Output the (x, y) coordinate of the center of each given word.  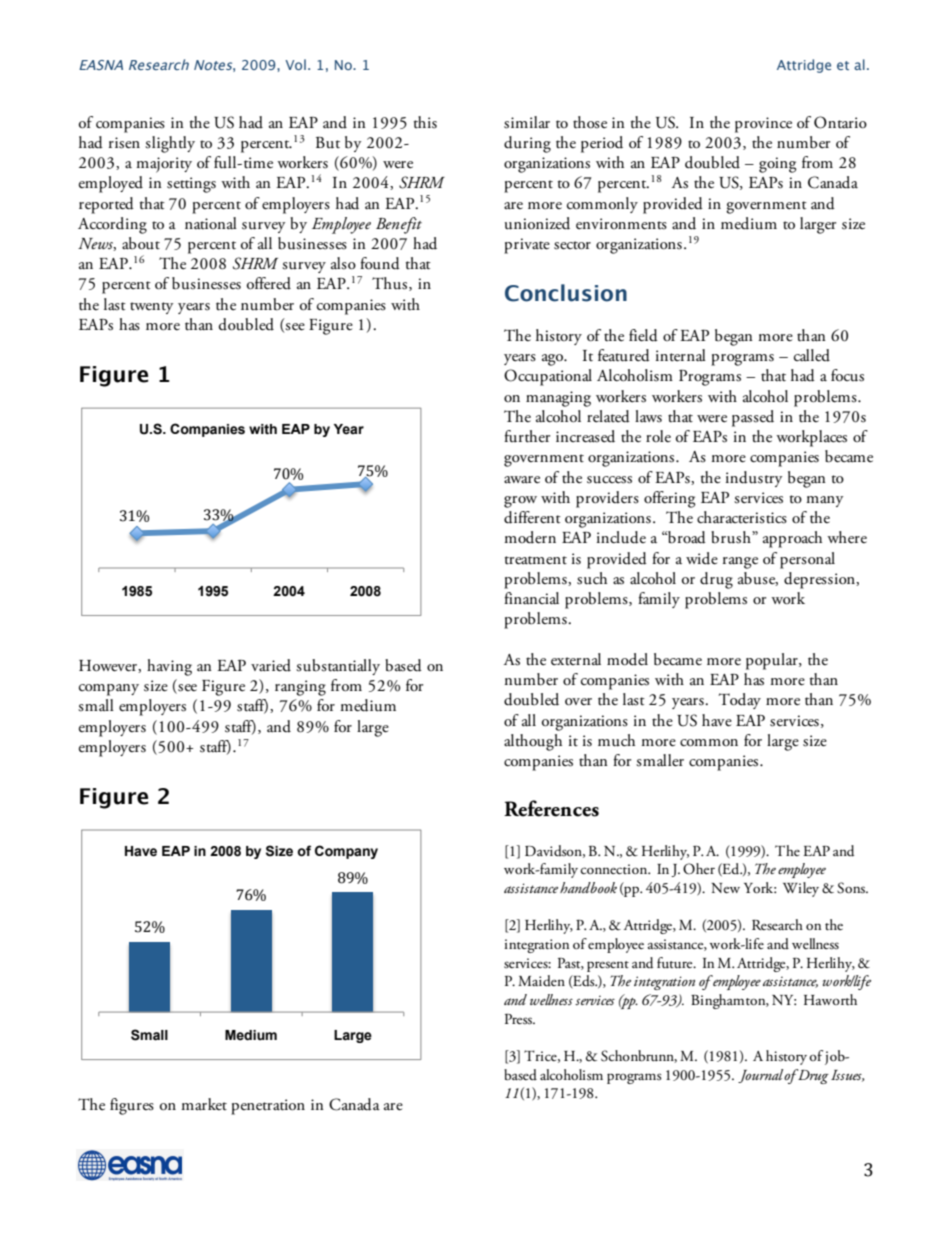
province (763, 125)
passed (753, 418)
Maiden (541, 981)
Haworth (830, 999)
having (169, 667)
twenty (151, 308)
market (204, 1104)
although (533, 742)
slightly (170, 144)
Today (739, 701)
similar (527, 122)
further (527, 436)
